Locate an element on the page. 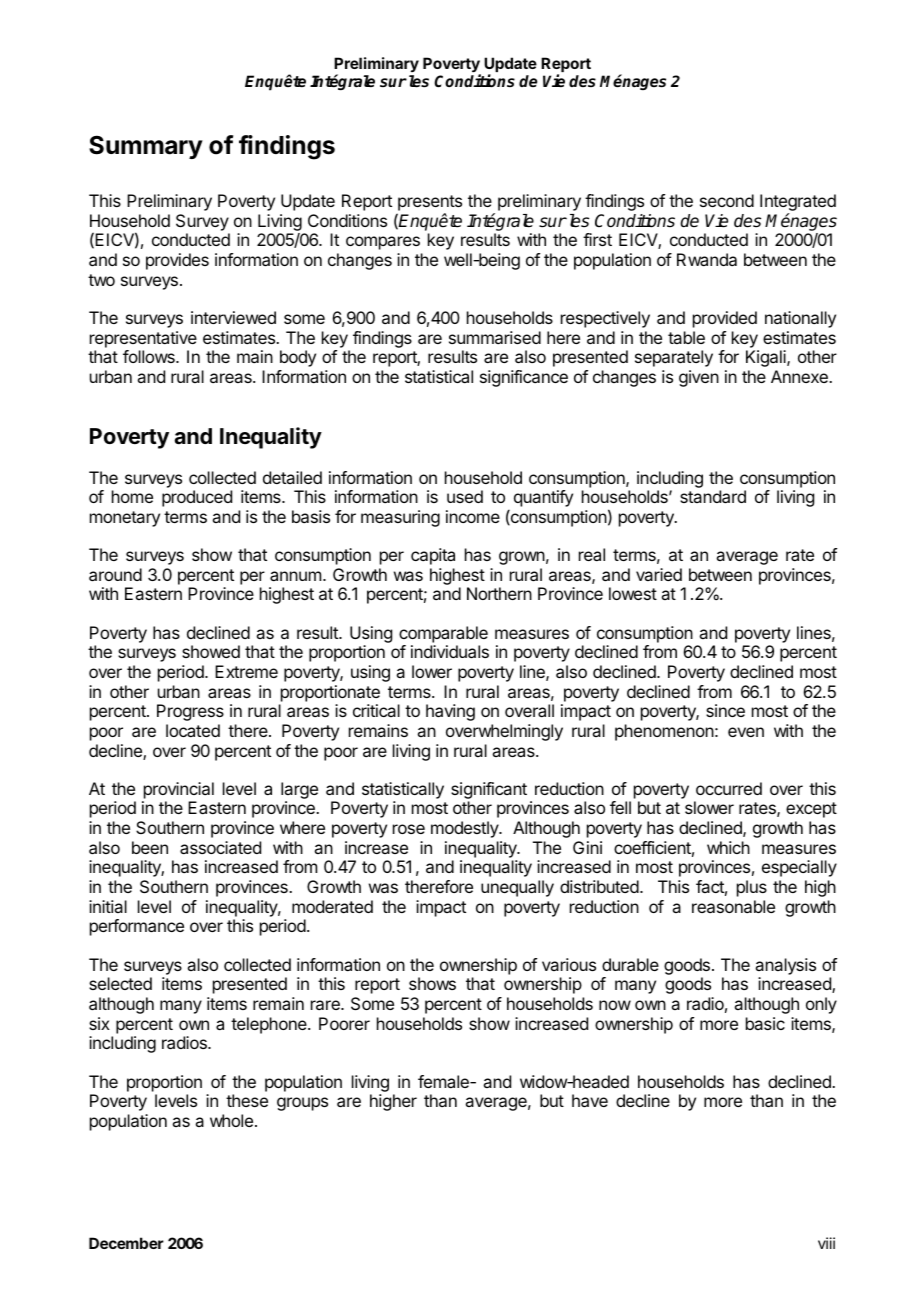 The height and width of the page is (1308, 924). produced is located at coordinates (197, 498).
